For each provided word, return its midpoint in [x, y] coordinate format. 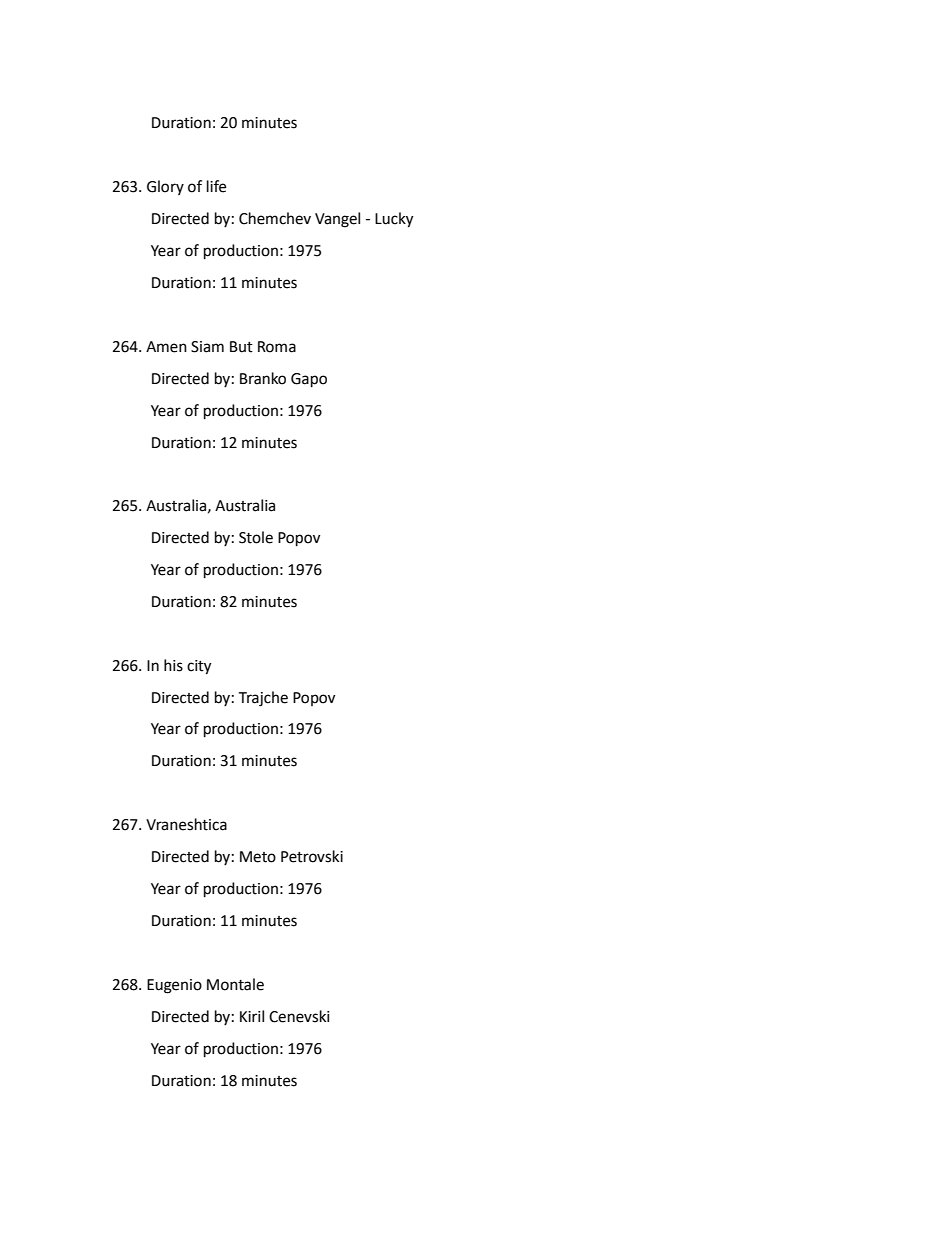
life [216, 186]
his [173, 665]
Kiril [252, 1016]
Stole [256, 537]
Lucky [394, 220]
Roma [277, 347]
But [241, 347]
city [199, 667]
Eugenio [174, 986]
